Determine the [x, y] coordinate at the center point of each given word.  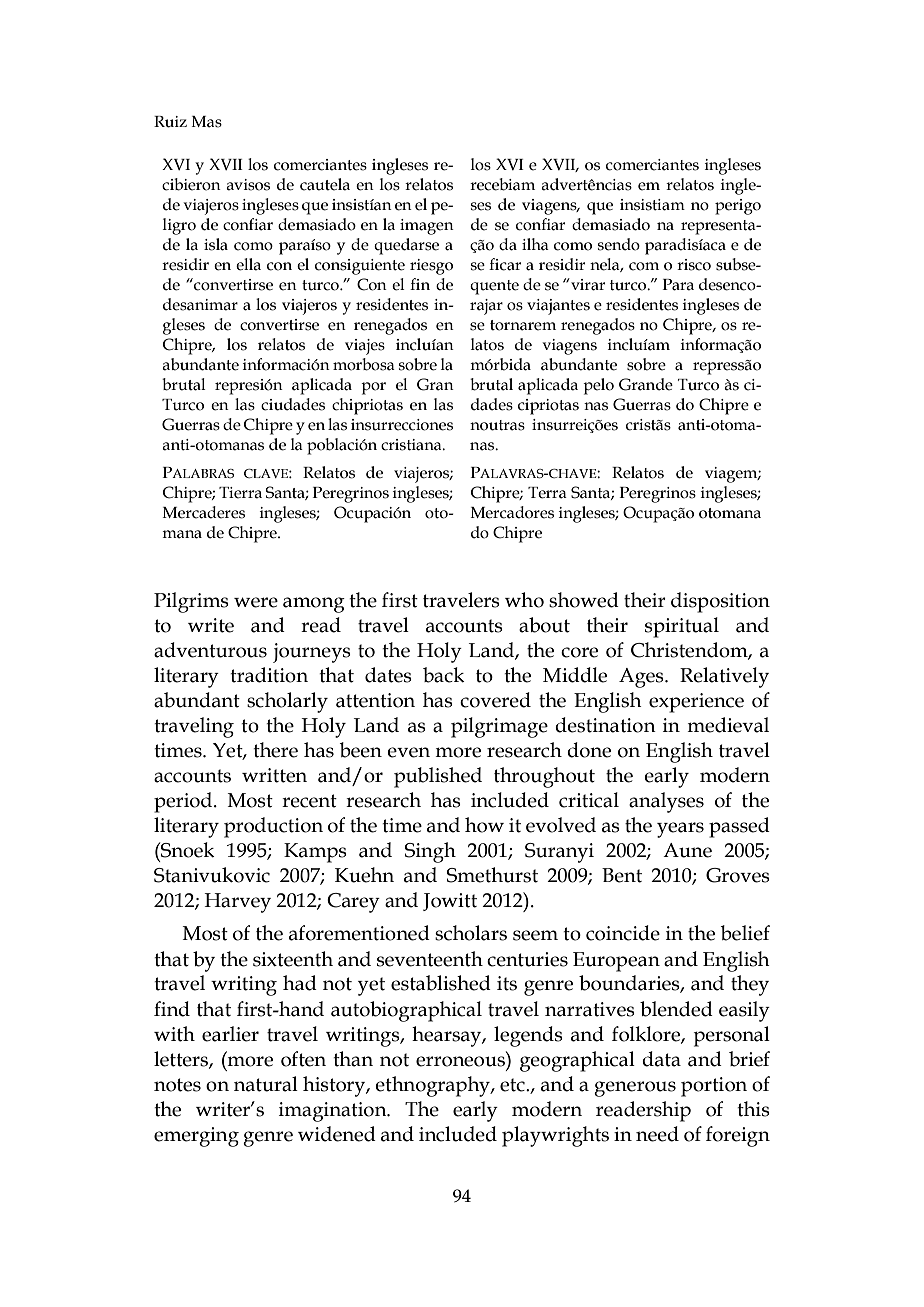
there [275, 750]
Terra [547, 493]
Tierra [240, 493]
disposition [720, 602]
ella [248, 264]
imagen [427, 227]
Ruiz [170, 122]
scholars [471, 933]
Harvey [237, 903]
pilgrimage [499, 727]
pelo [598, 386]
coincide [623, 933]
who [524, 600]
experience [696, 703]
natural [266, 1084]
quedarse [406, 246]
